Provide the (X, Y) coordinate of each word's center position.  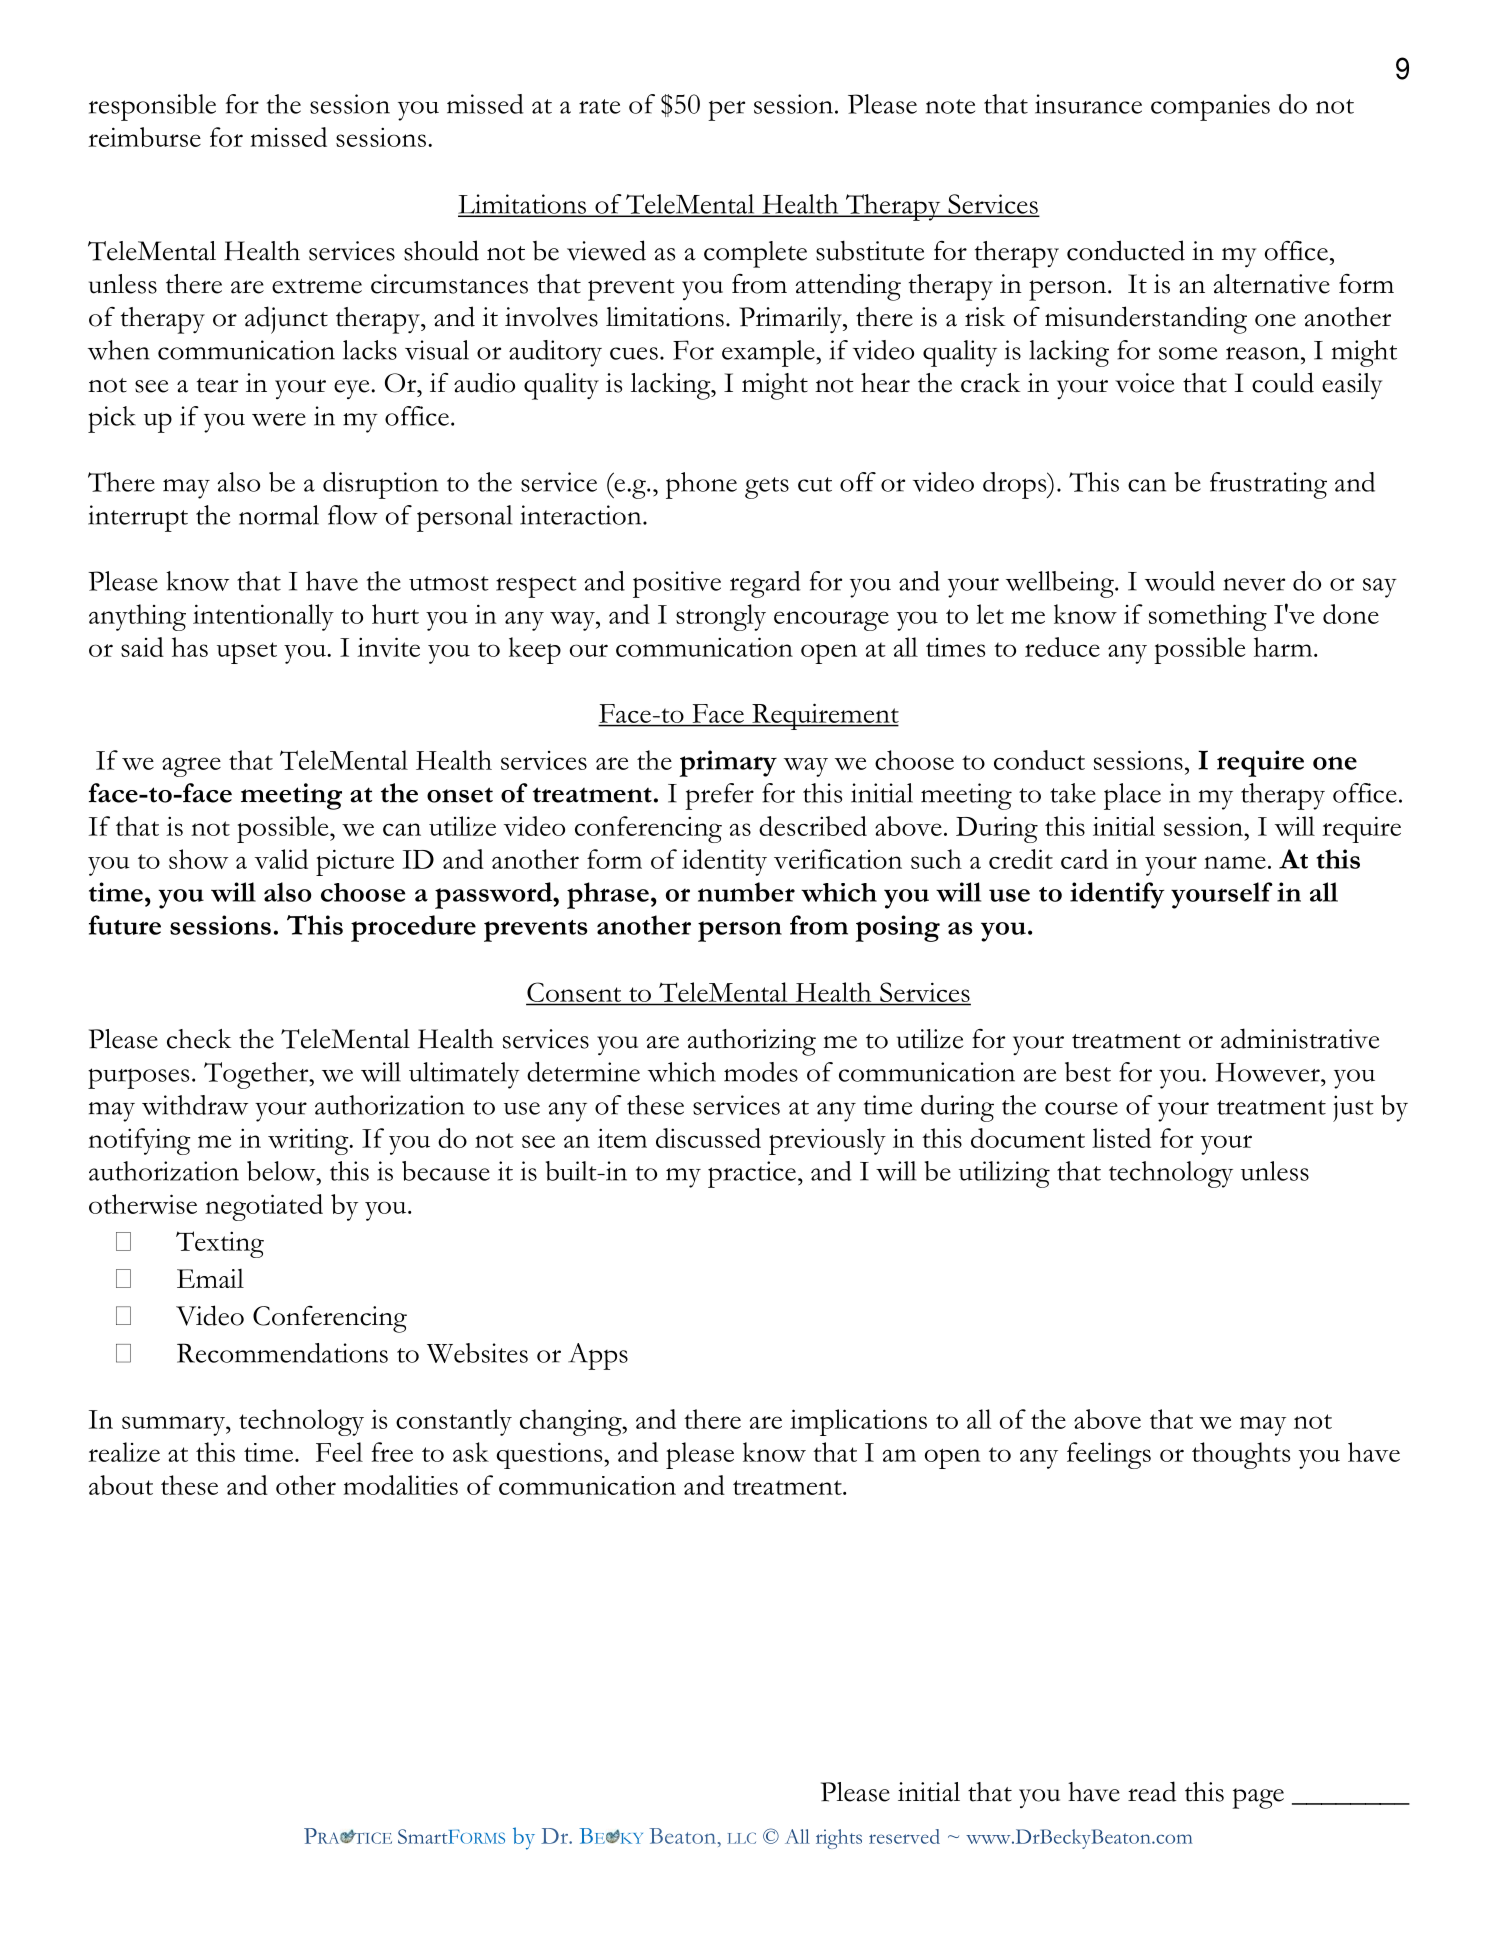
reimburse (144, 137)
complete (755, 254)
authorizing (752, 1042)
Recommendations (282, 1353)
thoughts (1241, 1455)
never (1254, 584)
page (1258, 1798)
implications (858, 1422)
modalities (400, 1485)
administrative (1300, 1038)
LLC (741, 1838)
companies (1210, 107)
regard (765, 584)
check (199, 1039)
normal (279, 515)
